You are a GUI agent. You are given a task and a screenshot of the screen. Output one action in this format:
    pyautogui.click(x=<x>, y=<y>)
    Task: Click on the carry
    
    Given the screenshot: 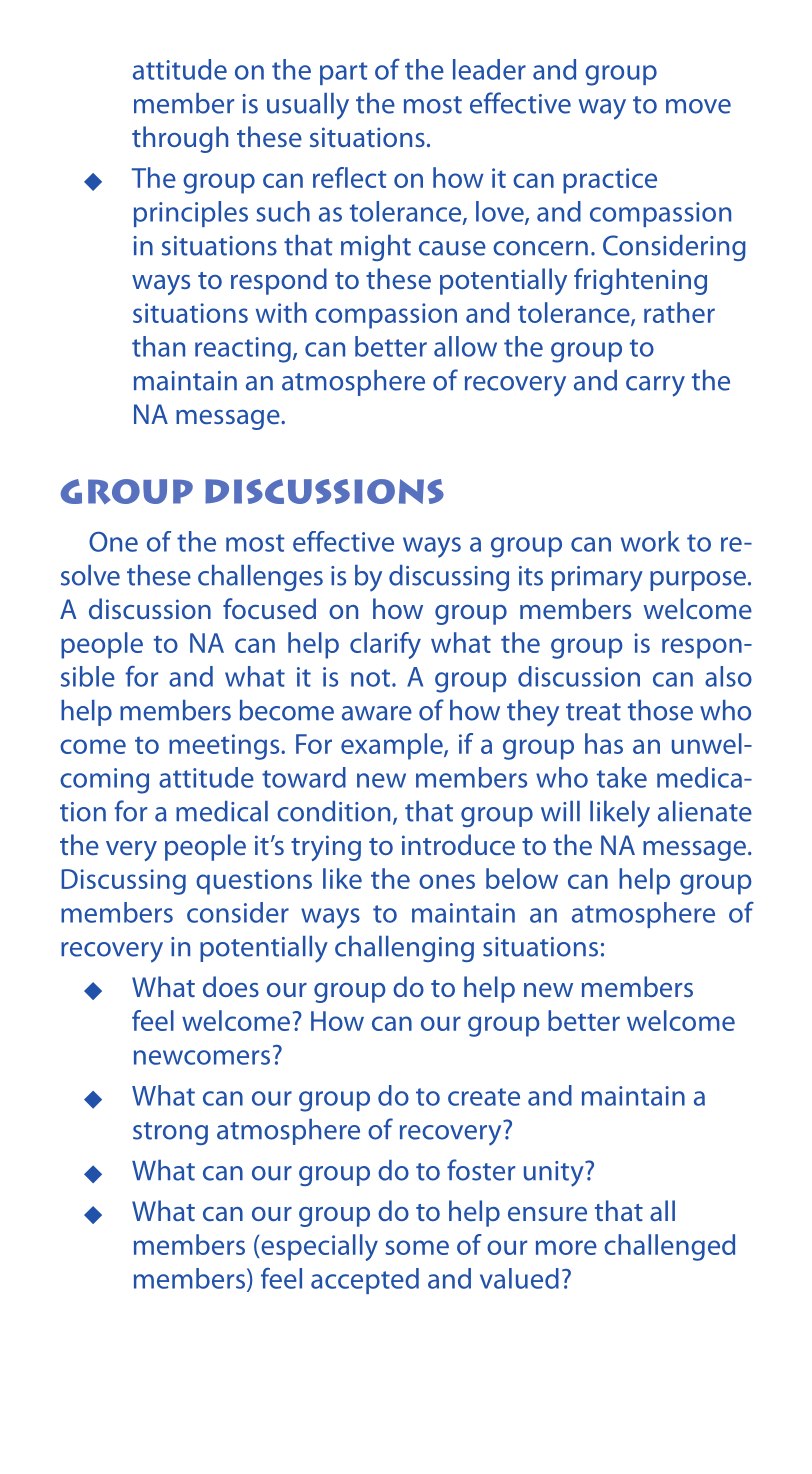 What is the action you would take?
    pyautogui.click(x=655, y=386)
